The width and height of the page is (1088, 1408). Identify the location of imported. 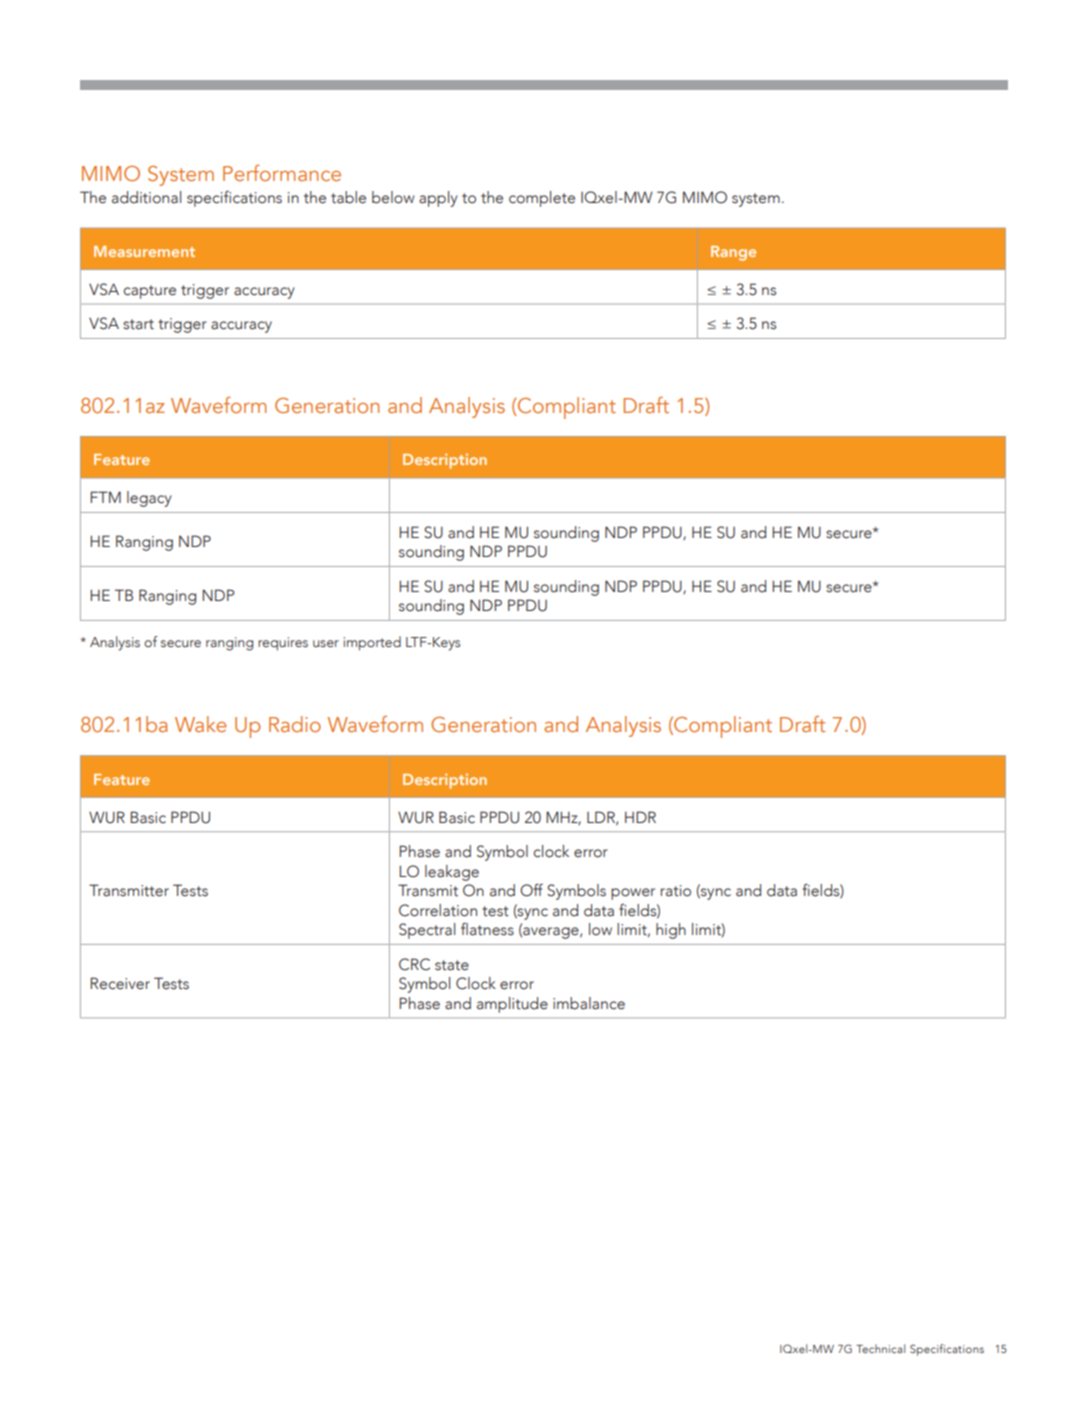
(372, 643).
